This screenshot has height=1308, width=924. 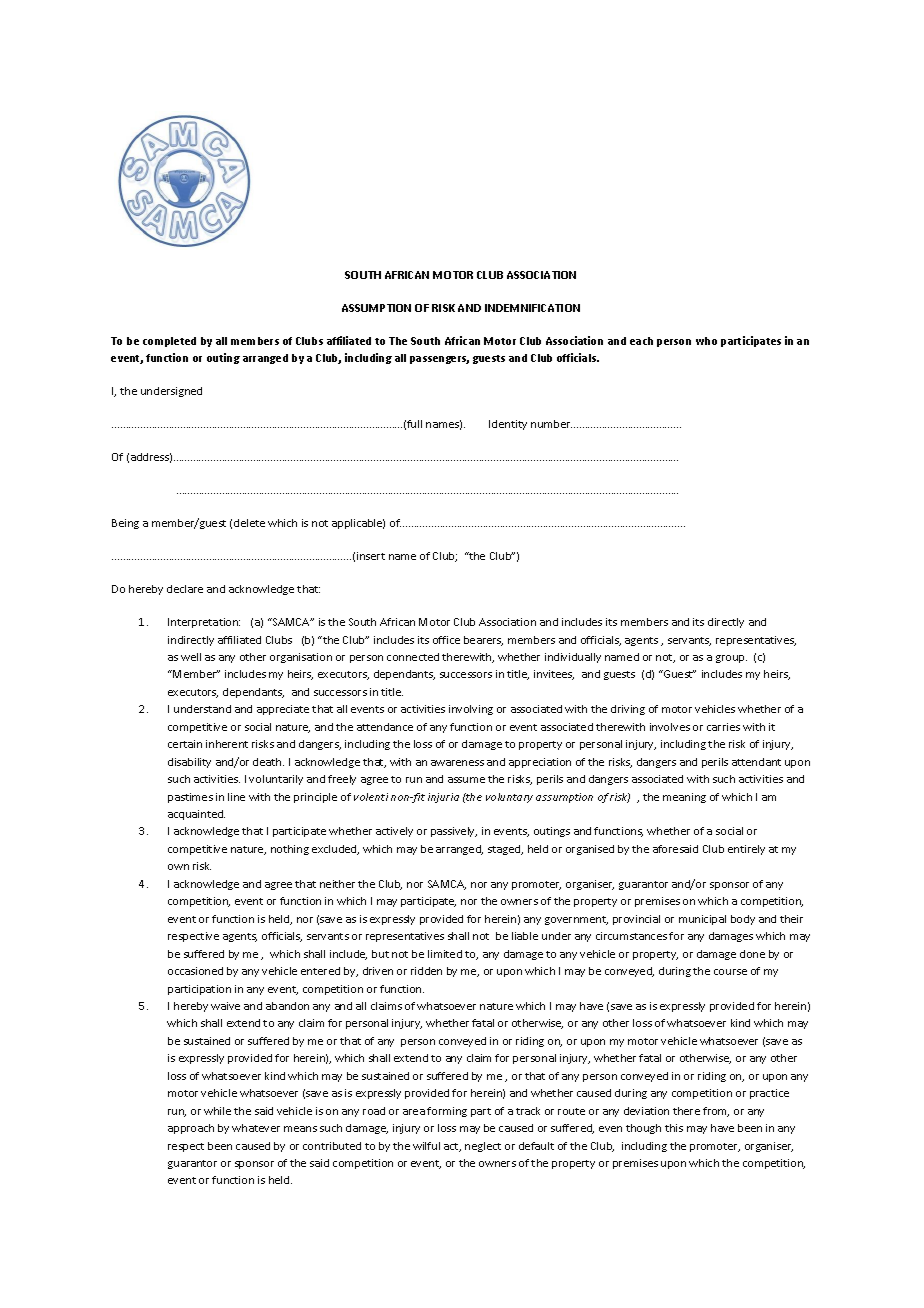 What do you see at coordinates (471, 710) in the screenshot?
I see `involving` at bounding box center [471, 710].
